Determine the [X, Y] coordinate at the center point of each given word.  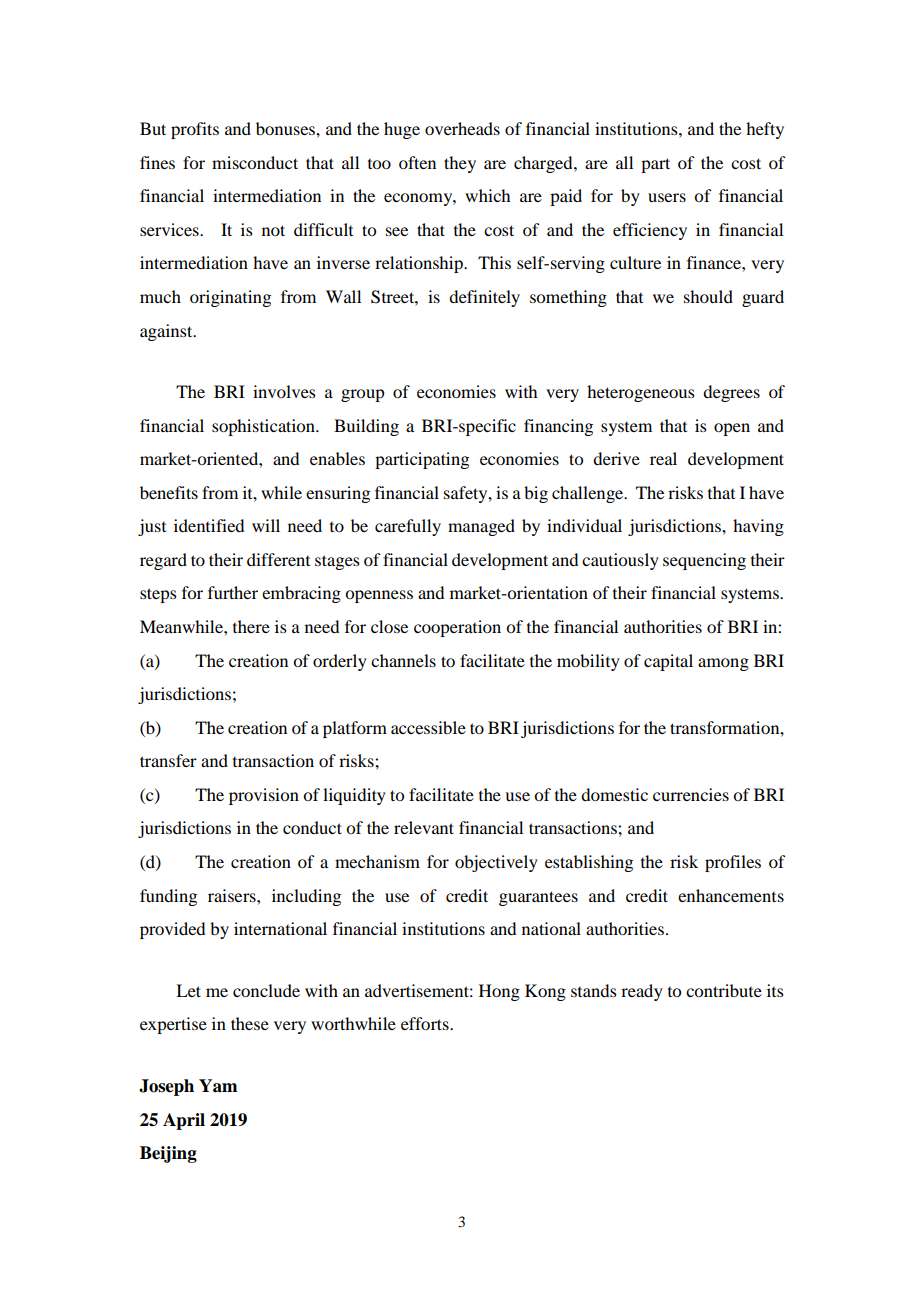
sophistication [264, 427]
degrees [731, 393]
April [184, 1121]
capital [668, 662]
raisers [233, 895]
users [667, 197]
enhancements [731, 895]
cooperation [457, 628]
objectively [496, 863]
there [251, 626]
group [362, 395]
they [460, 164]
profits [195, 130]
